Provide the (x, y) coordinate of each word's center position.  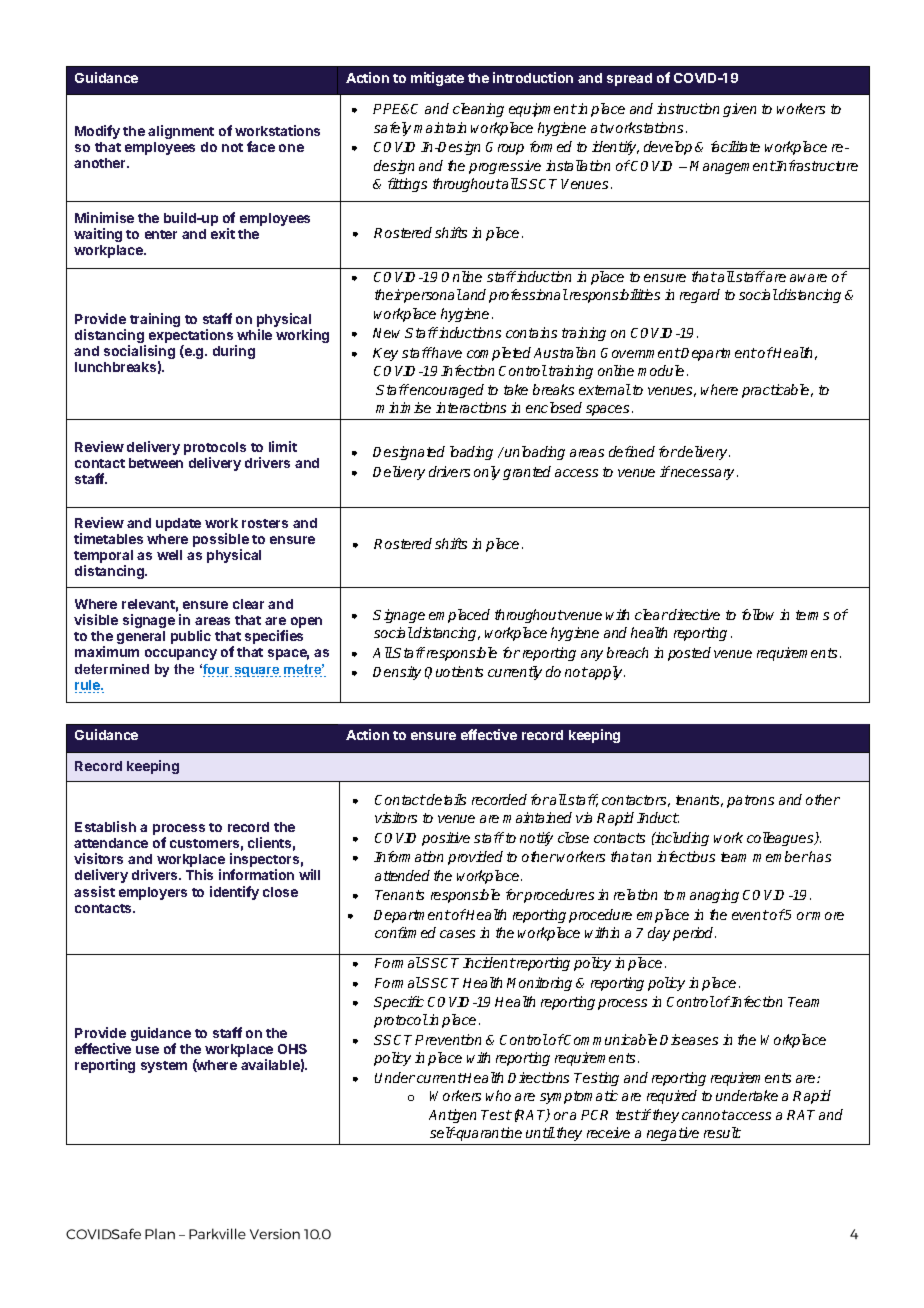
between (156, 463)
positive (446, 839)
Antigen (452, 1116)
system (164, 1067)
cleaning (478, 110)
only (487, 473)
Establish (105, 826)
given (739, 110)
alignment (181, 132)
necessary (703, 474)
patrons (750, 801)
